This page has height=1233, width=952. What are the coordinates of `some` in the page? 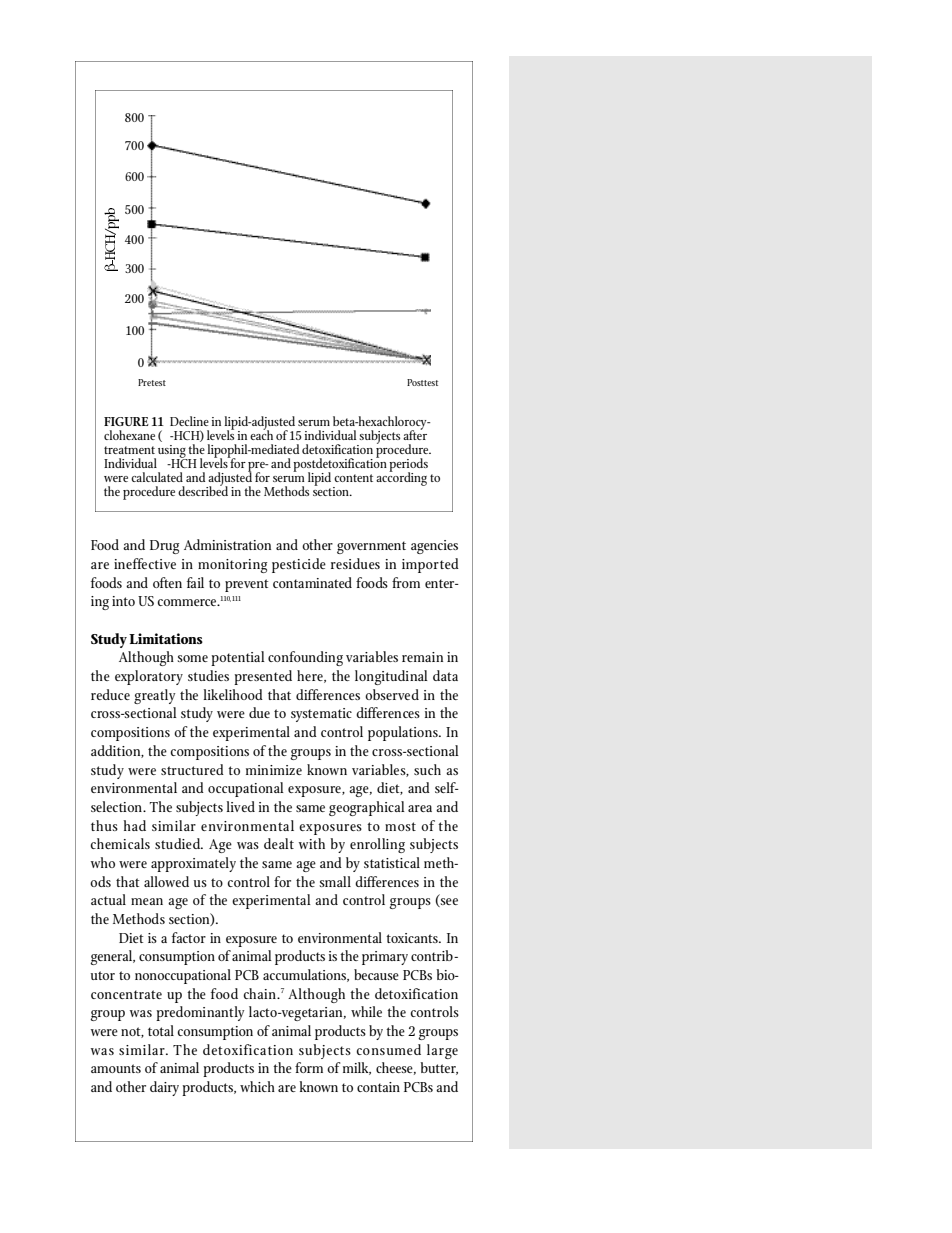 It's located at (192, 658).
